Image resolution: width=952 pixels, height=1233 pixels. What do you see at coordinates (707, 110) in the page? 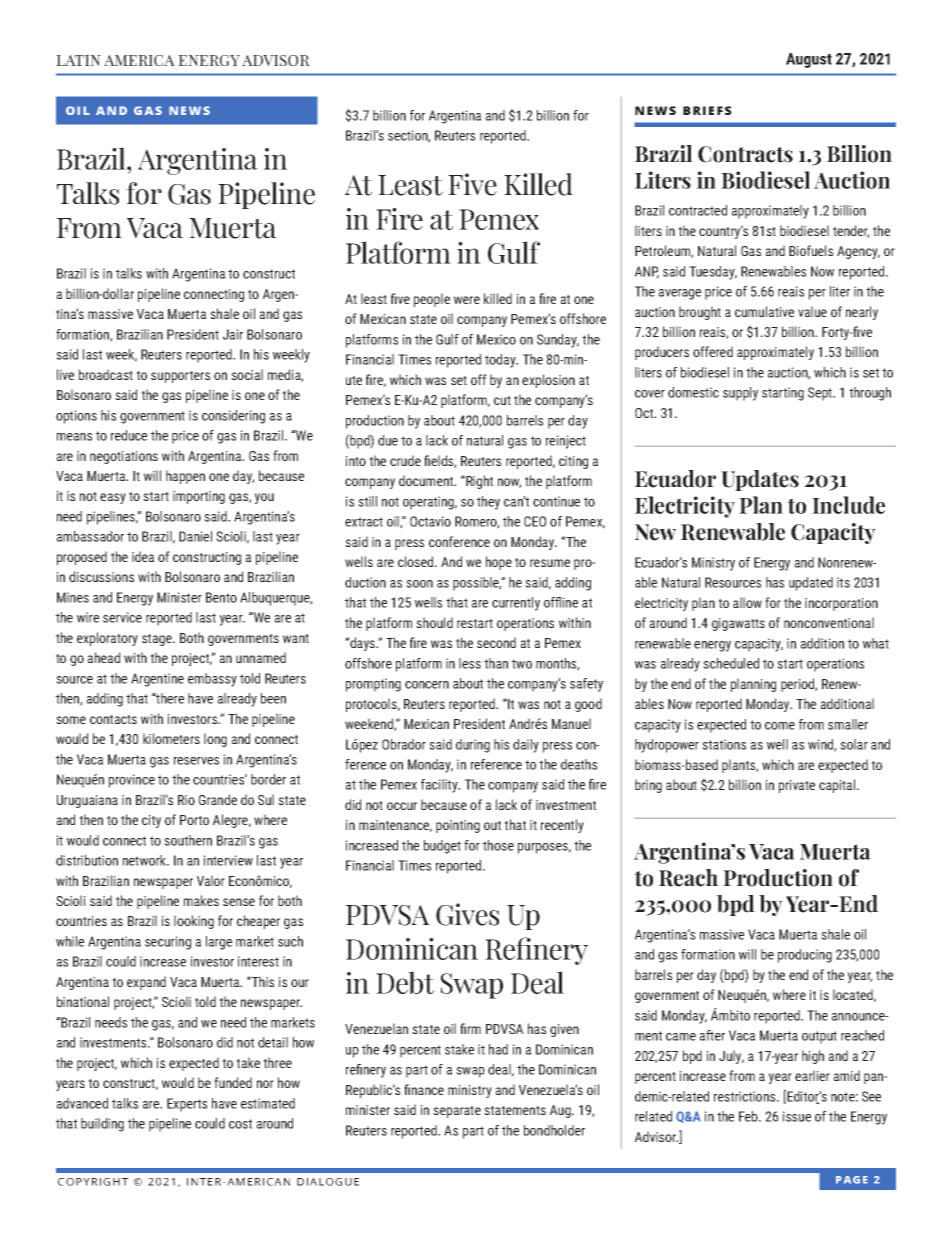
I see `BRIEFS` at bounding box center [707, 110].
